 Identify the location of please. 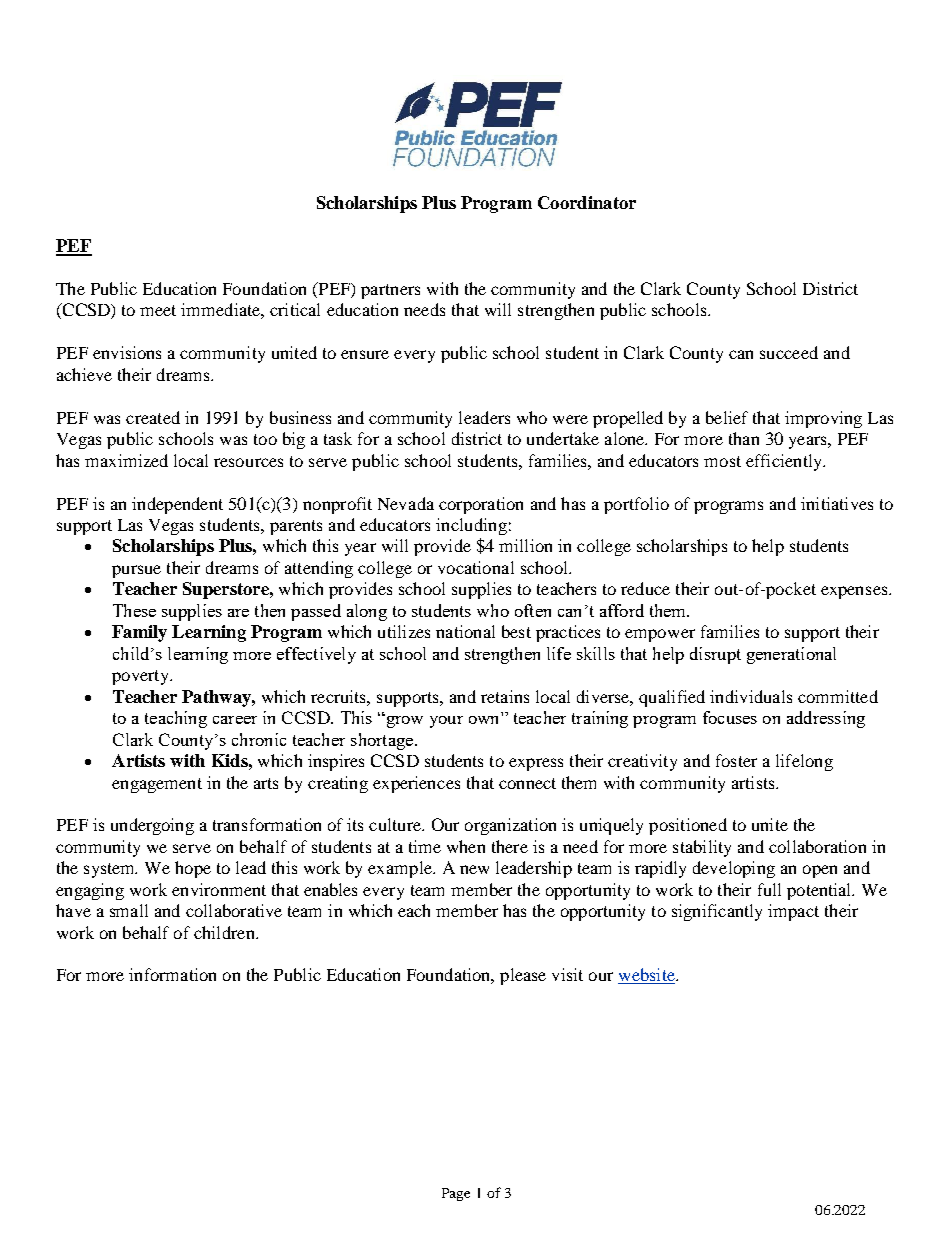
(523, 976).
